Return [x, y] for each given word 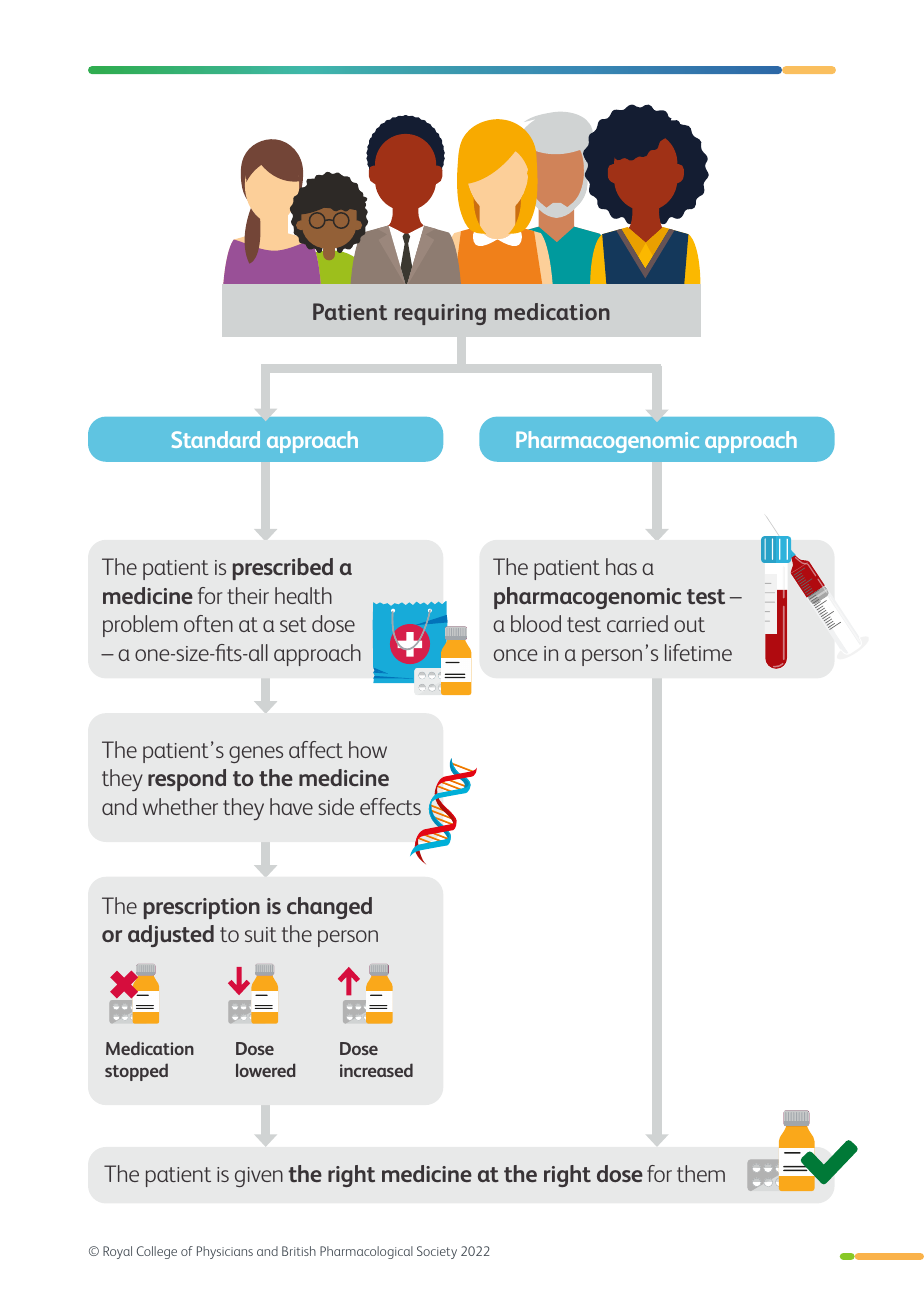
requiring [440, 314]
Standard [216, 439]
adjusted [171, 936]
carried [637, 623]
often [208, 623]
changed [329, 908]
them [701, 1173]
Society [437, 1252]
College [157, 1252]
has [621, 566]
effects [390, 806]
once [516, 655]
